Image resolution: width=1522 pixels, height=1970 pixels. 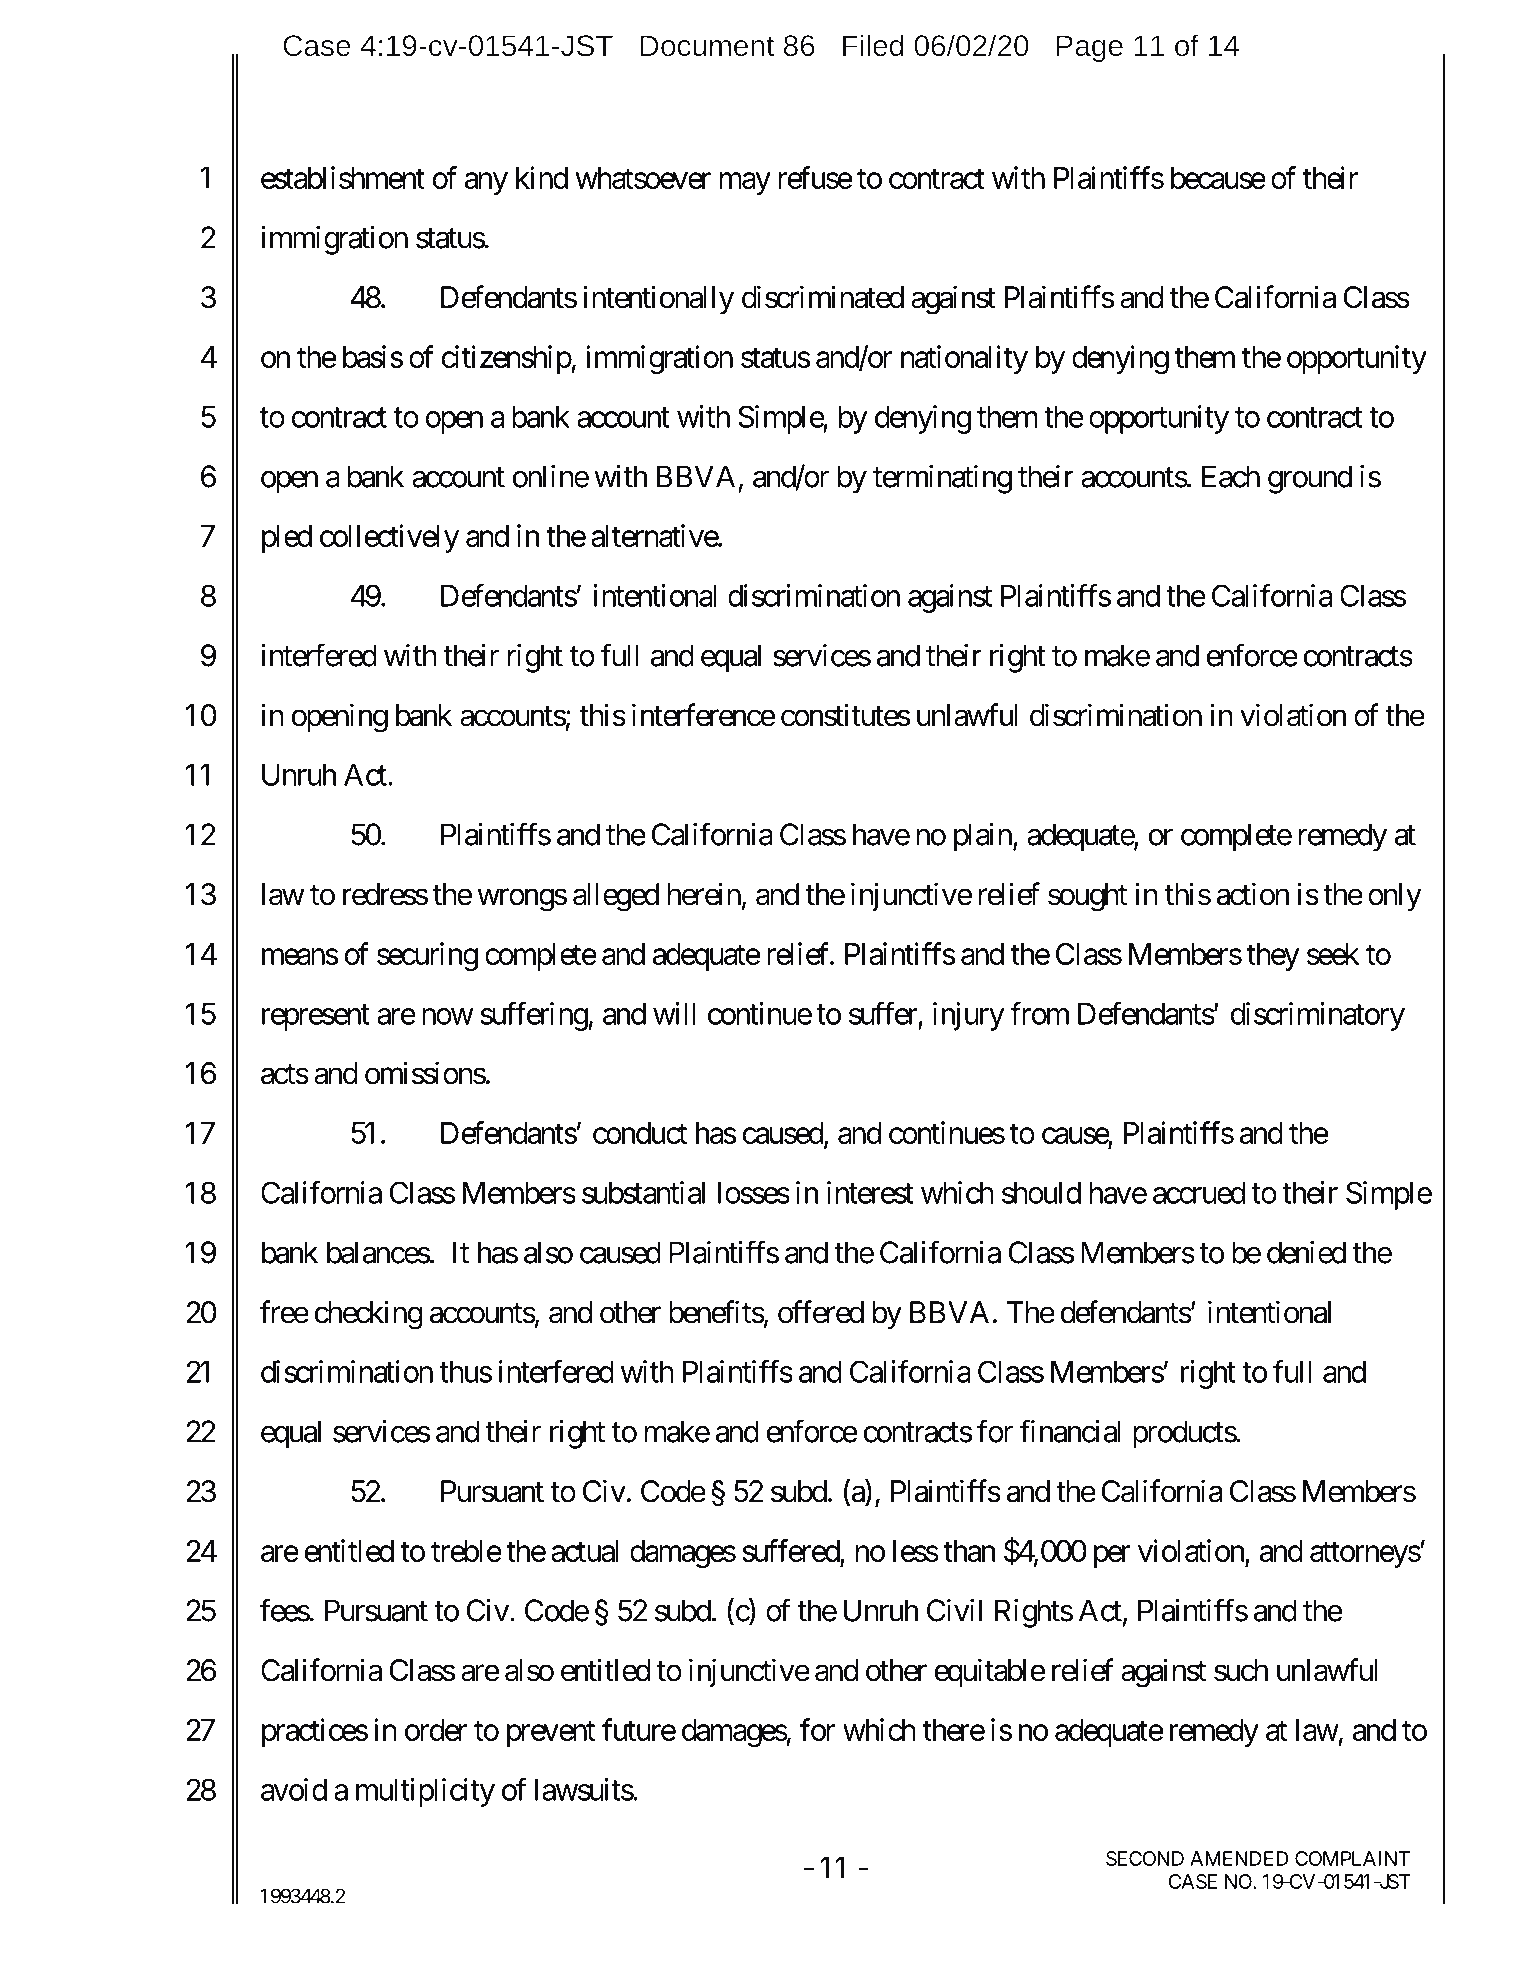 What do you see at coordinates (1089, 48) in the screenshot?
I see `Page` at bounding box center [1089, 48].
